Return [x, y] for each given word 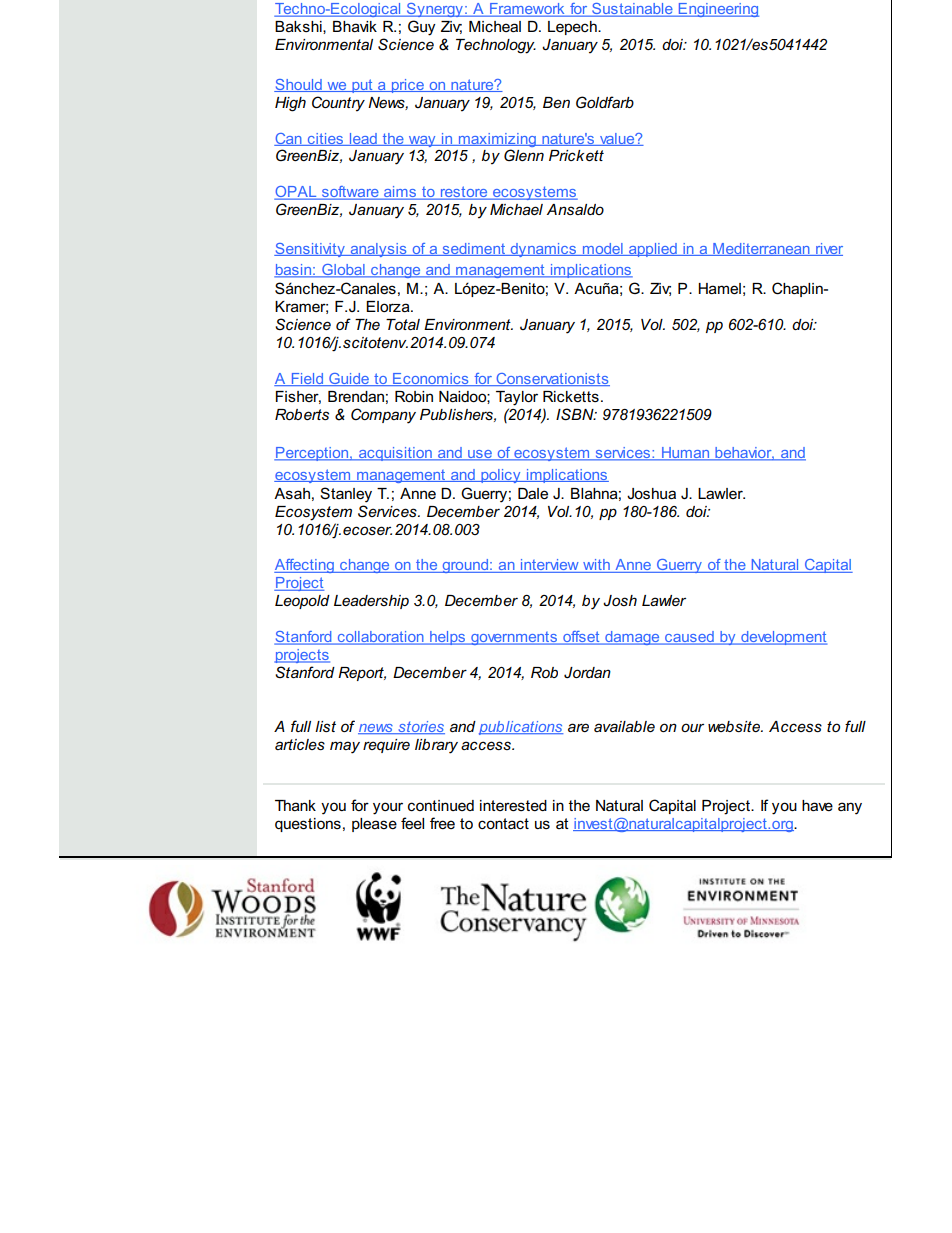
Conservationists [552, 379]
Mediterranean [761, 249]
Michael [516, 209]
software [350, 193]
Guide [349, 379]
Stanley [346, 495]
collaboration [380, 638]
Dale [533, 493]
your [388, 808]
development [783, 638]
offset [581, 638]
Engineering [717, 10]
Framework [527, 10]
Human [686, 454]
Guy [422, 28]
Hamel [719, 288]
